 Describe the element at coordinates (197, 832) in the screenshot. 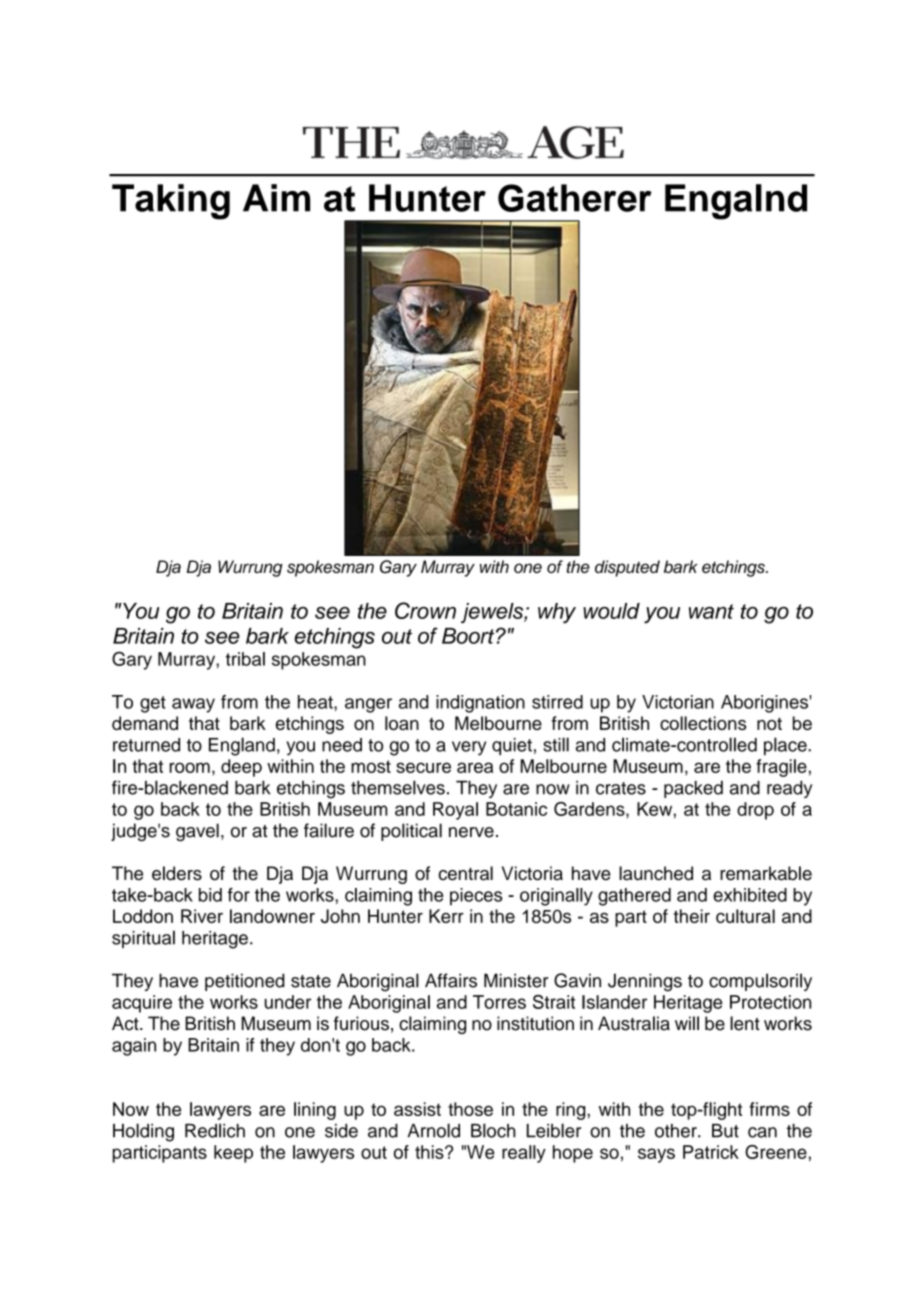

I see `gavel` at that location.
